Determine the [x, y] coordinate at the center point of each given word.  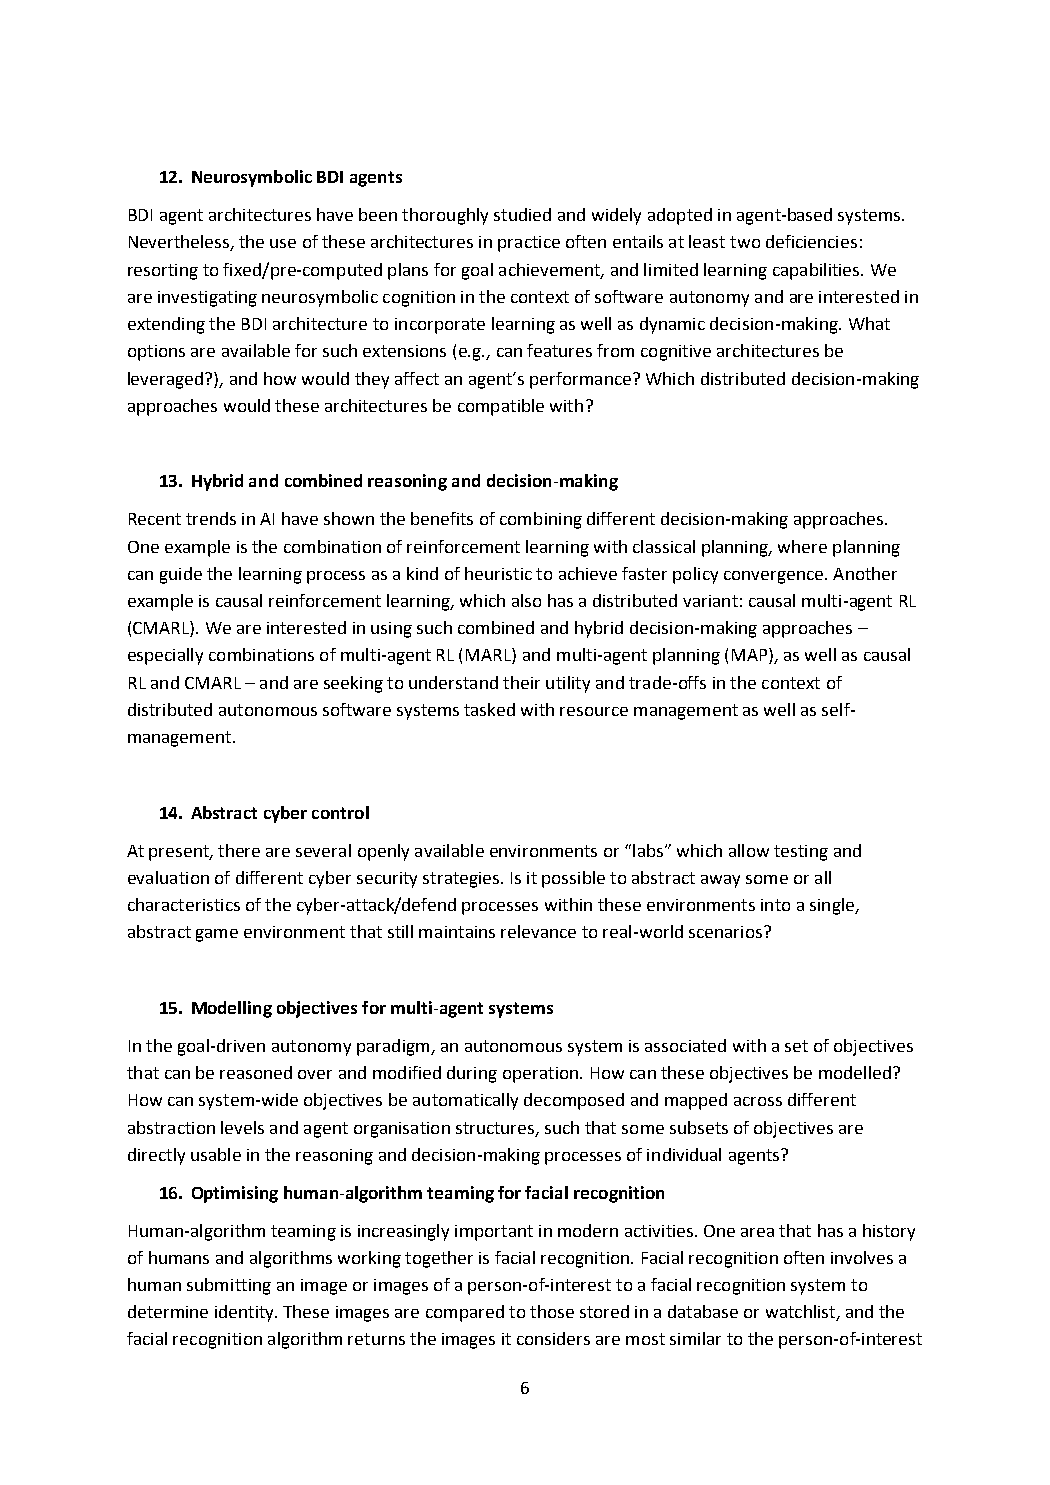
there [239, 850]
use [283, 243]
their [521, 682]
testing [801, 853]
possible [573, 879]
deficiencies [811, 241]
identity [246, 1313]
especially [165, 656]
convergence [775, 577]
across [758, 1101]
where [802, 546]
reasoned [256, 1072]
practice [529, 244]
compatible [501, 407]
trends [211, 518]
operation [542, 1075]
